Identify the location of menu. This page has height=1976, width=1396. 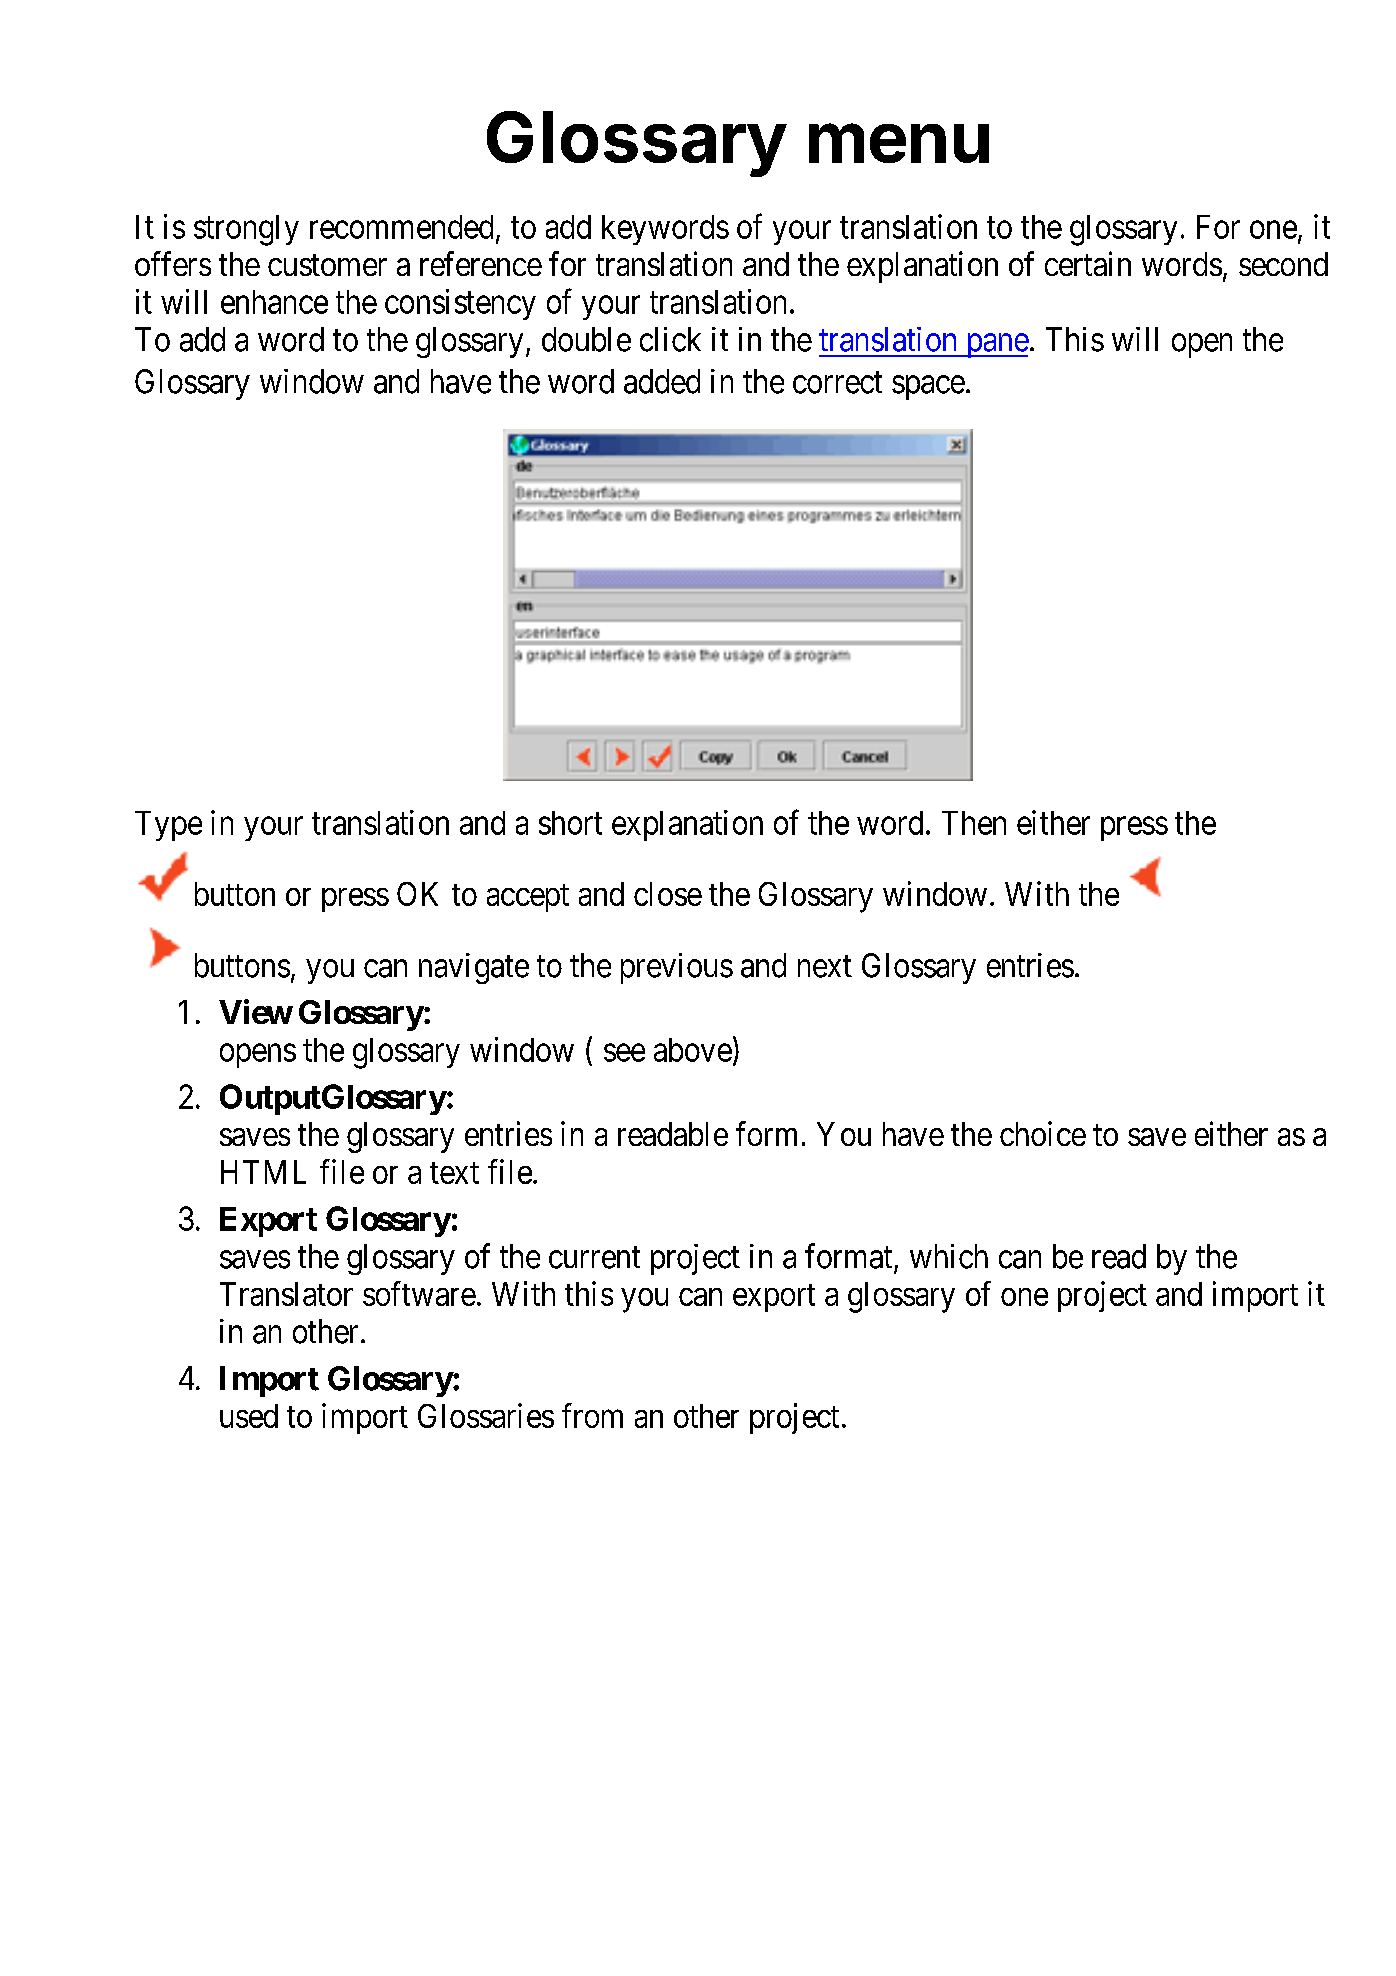
(899, 143).
